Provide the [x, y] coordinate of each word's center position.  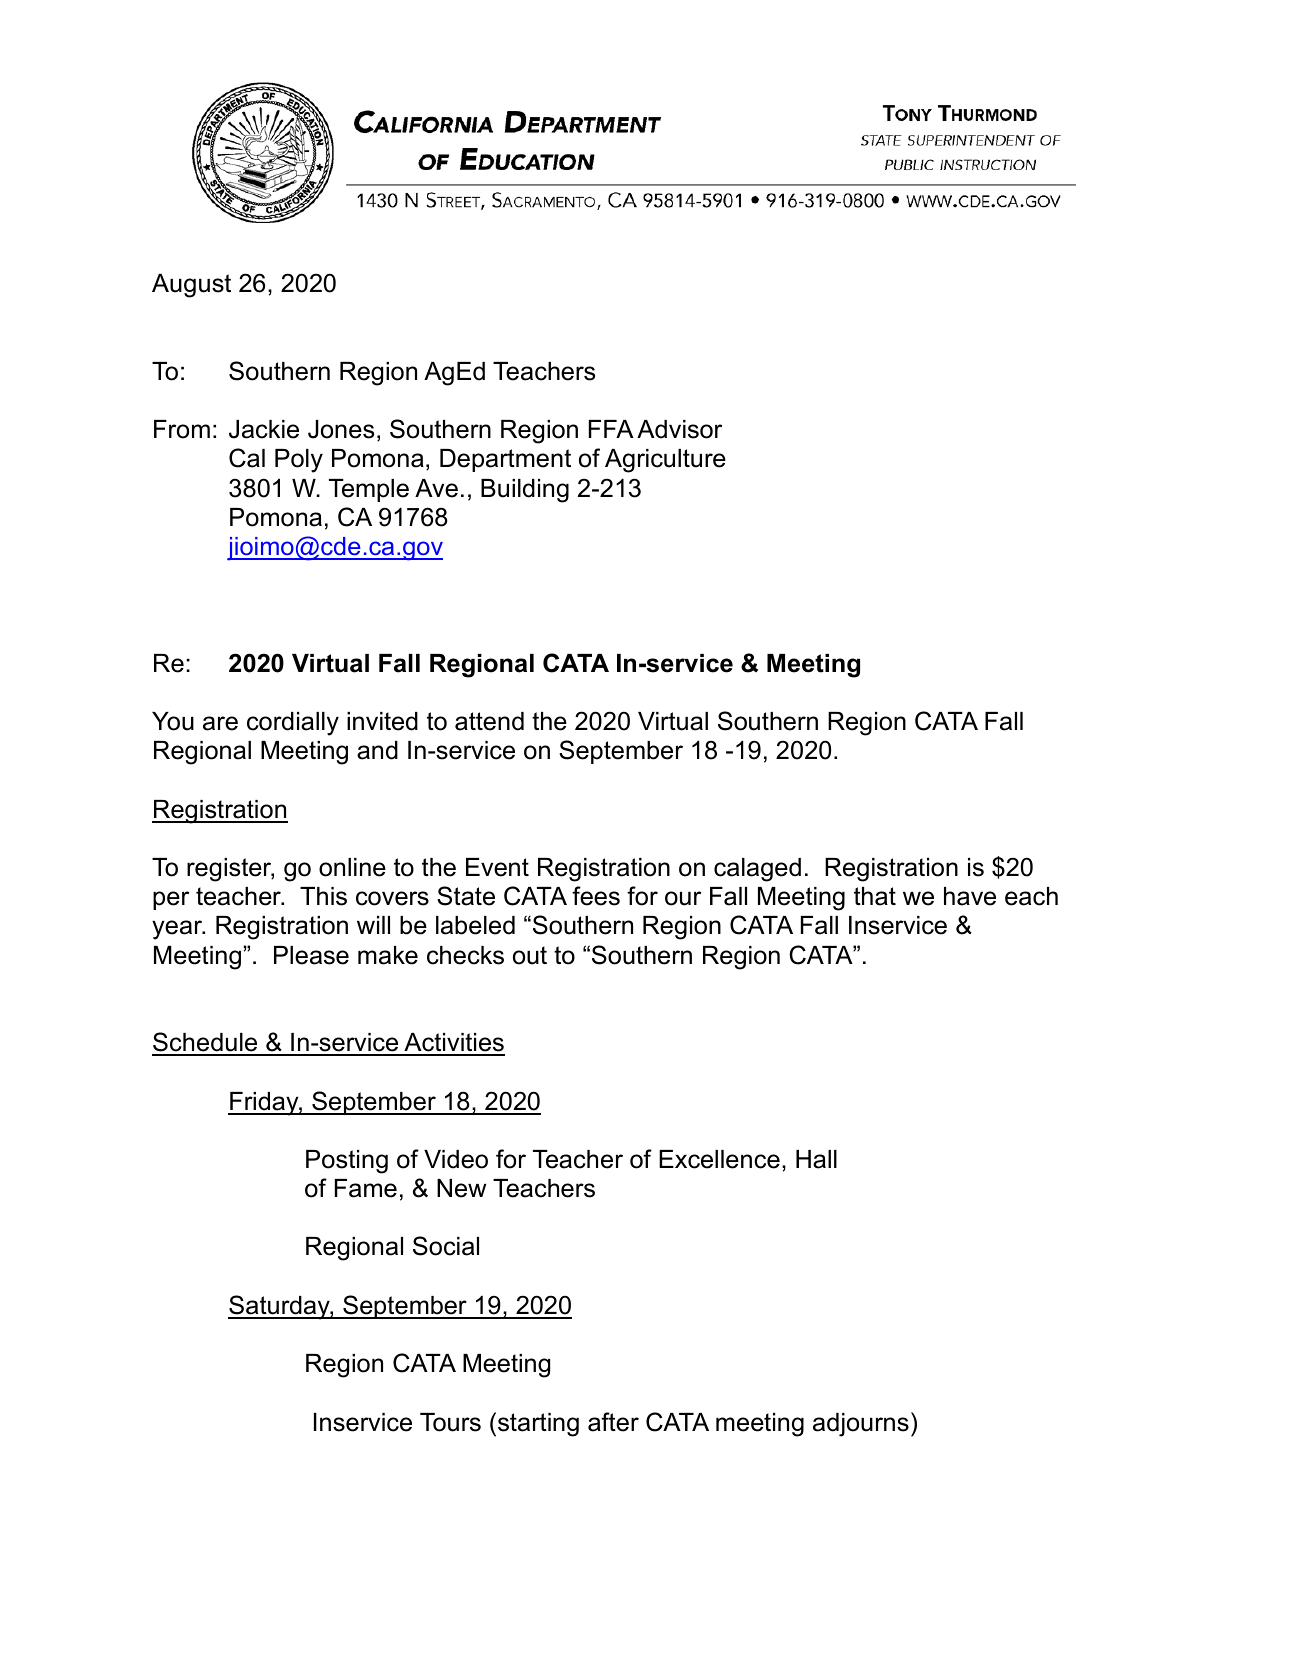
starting [538, 1425]
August [191, 286]
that [875, 896]
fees [596, 896]
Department [505, 460]
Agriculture [665, 461]
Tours [450, 1422]
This [323, 896]
